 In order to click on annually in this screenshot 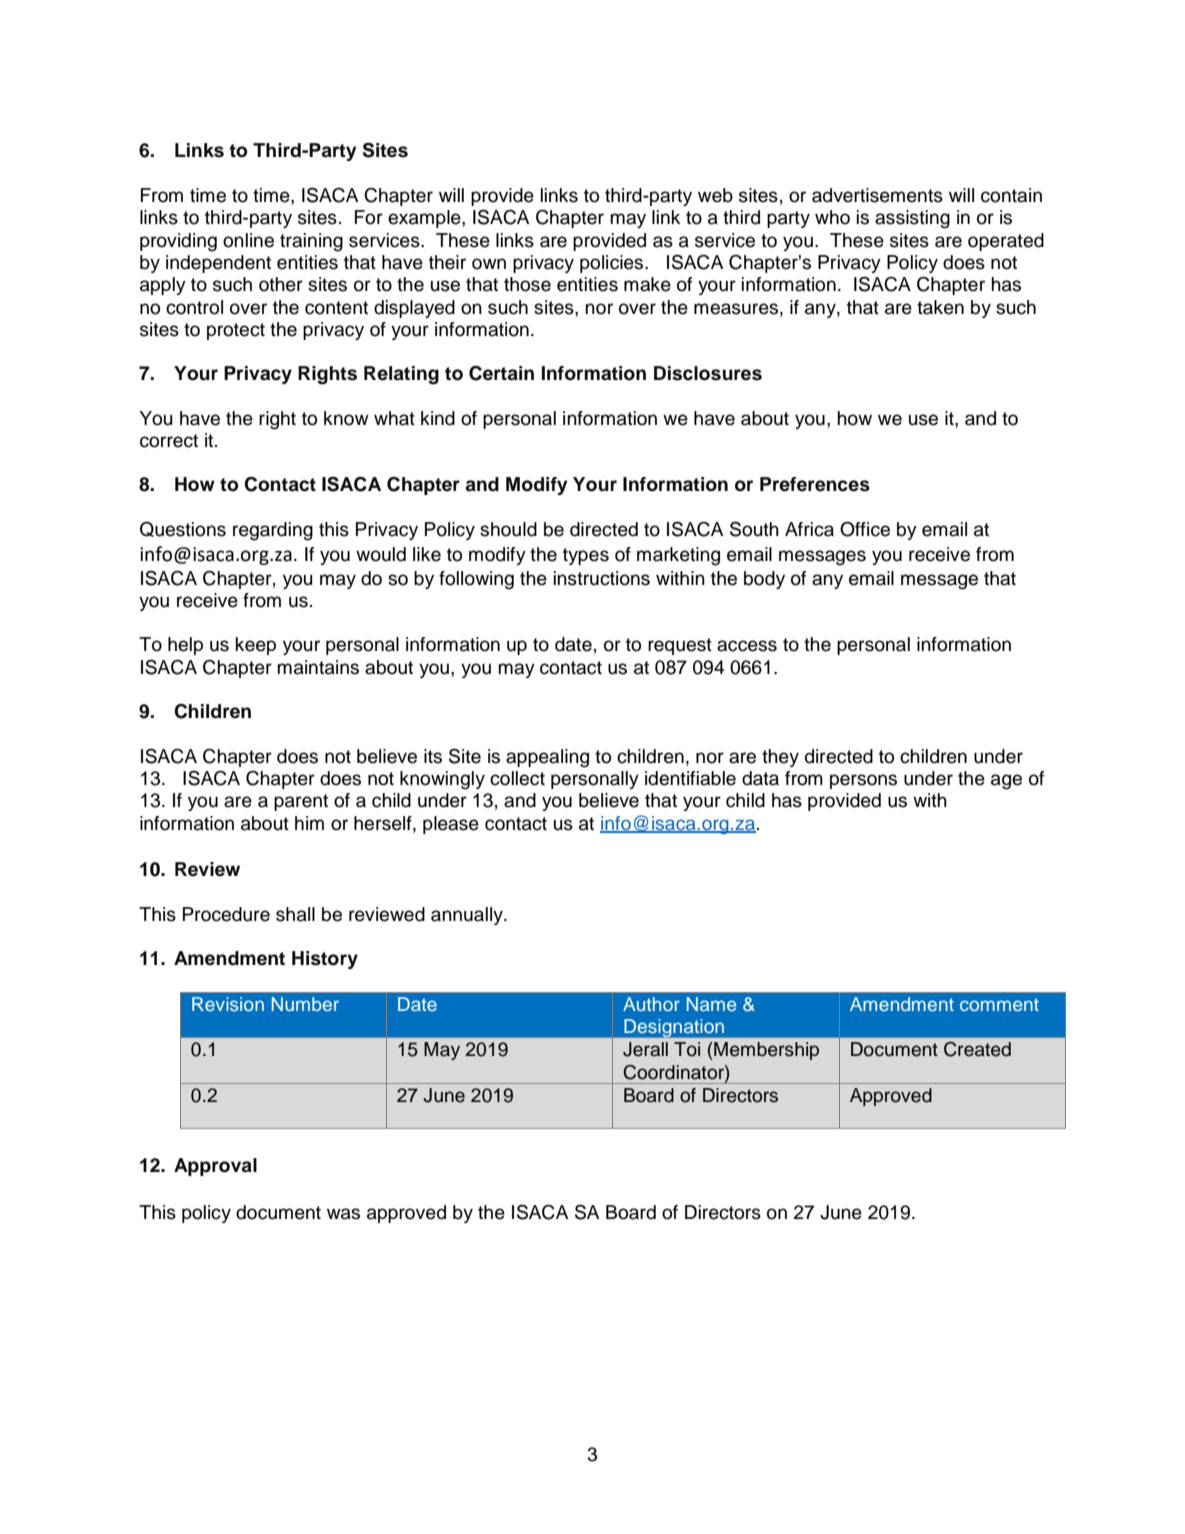, I will do `click(468, 916)`.
